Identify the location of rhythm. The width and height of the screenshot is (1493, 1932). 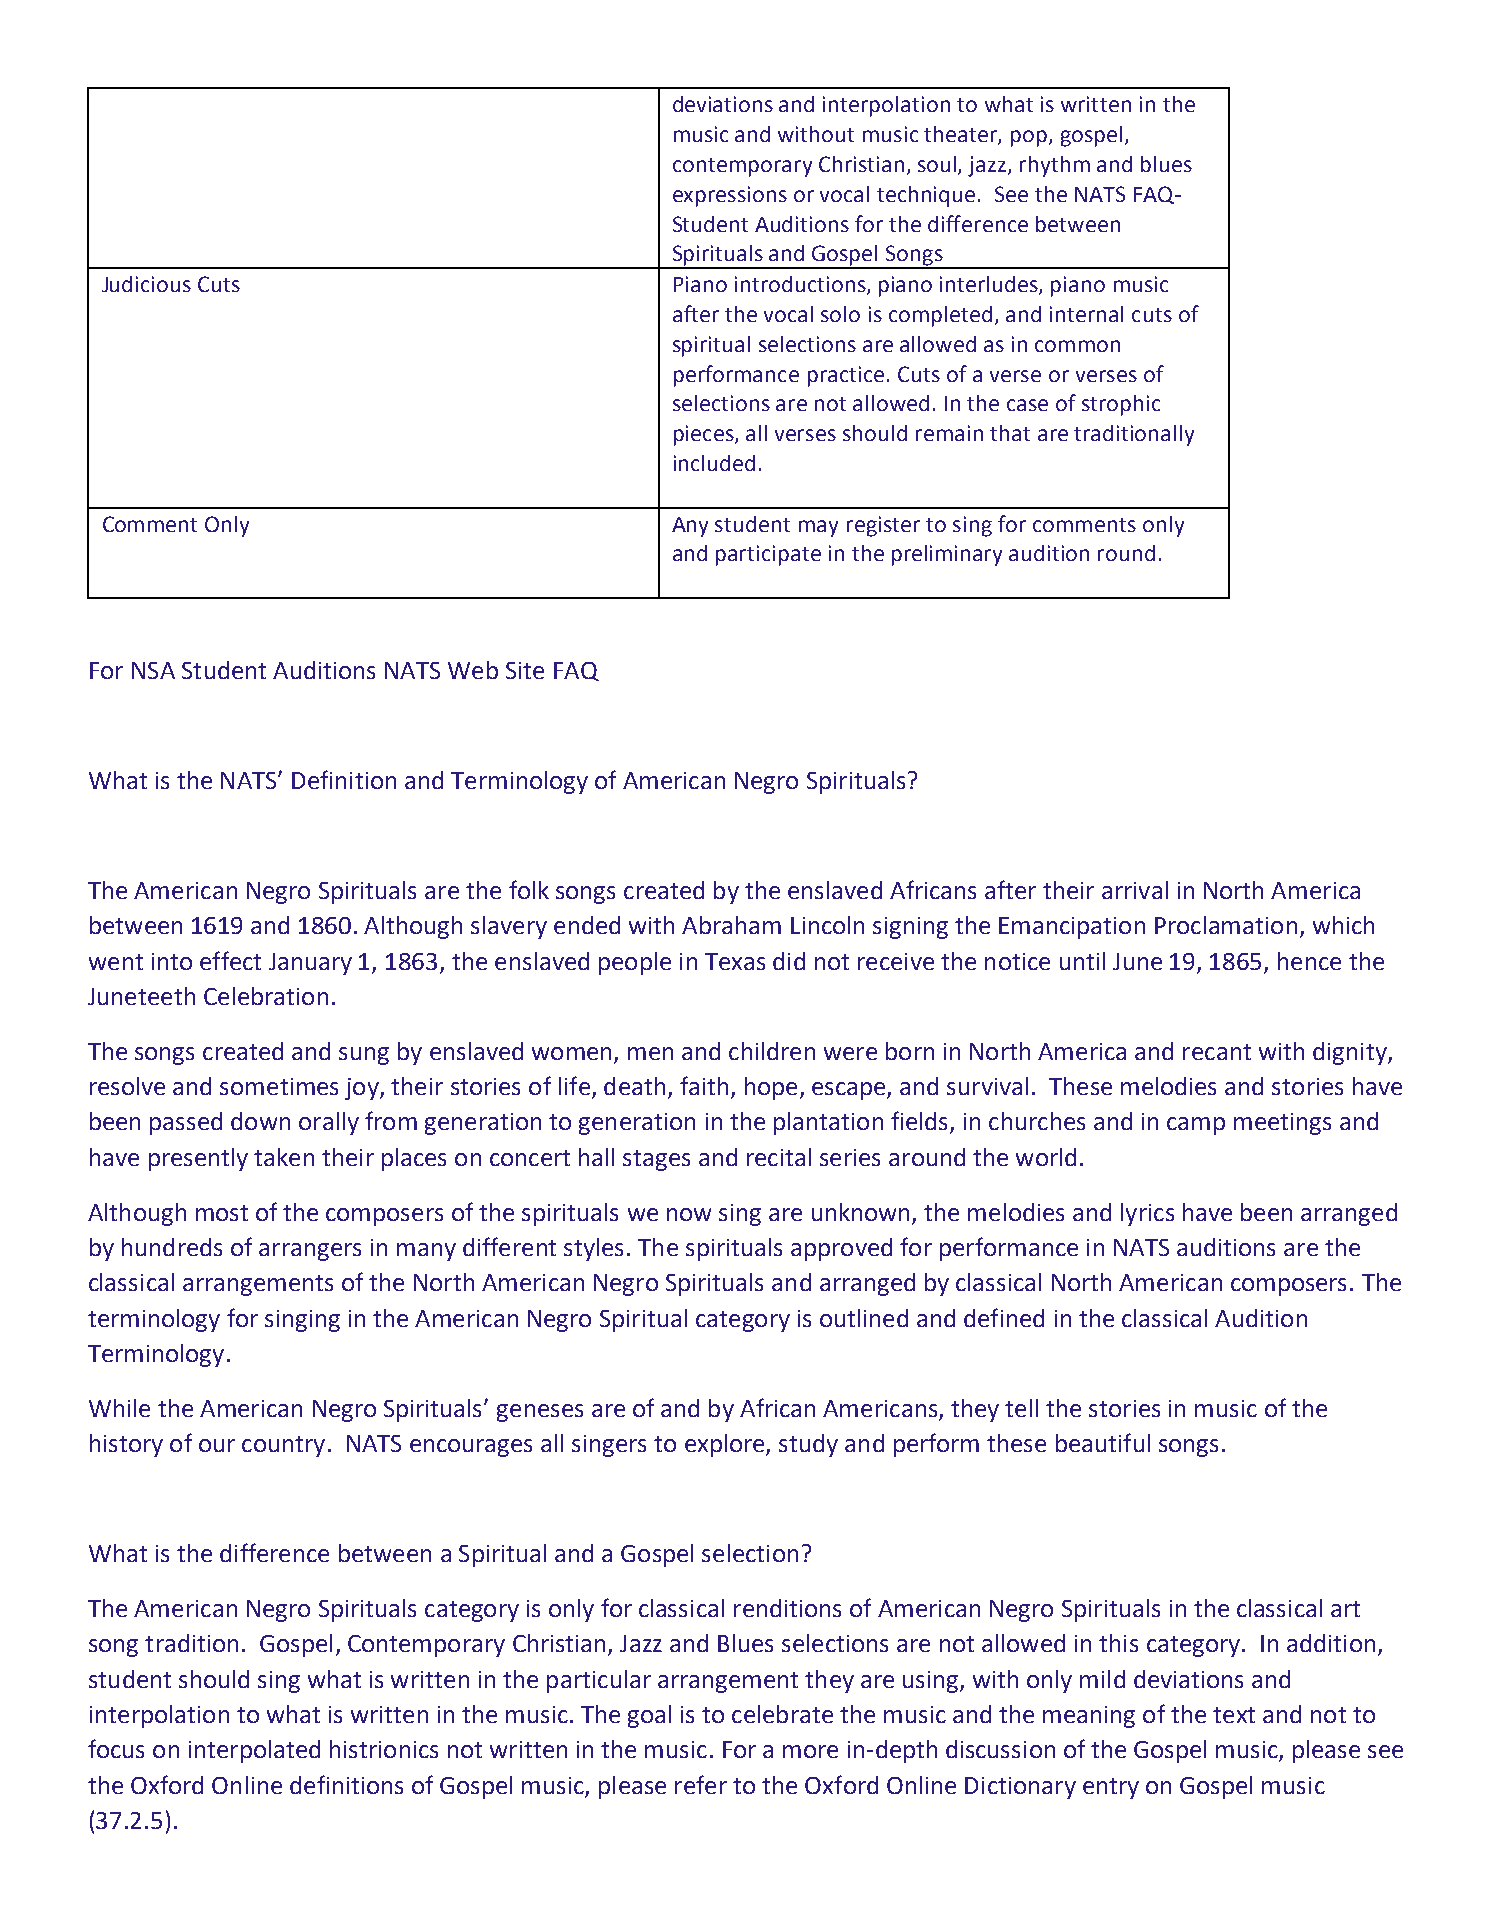
(1055, 166).
